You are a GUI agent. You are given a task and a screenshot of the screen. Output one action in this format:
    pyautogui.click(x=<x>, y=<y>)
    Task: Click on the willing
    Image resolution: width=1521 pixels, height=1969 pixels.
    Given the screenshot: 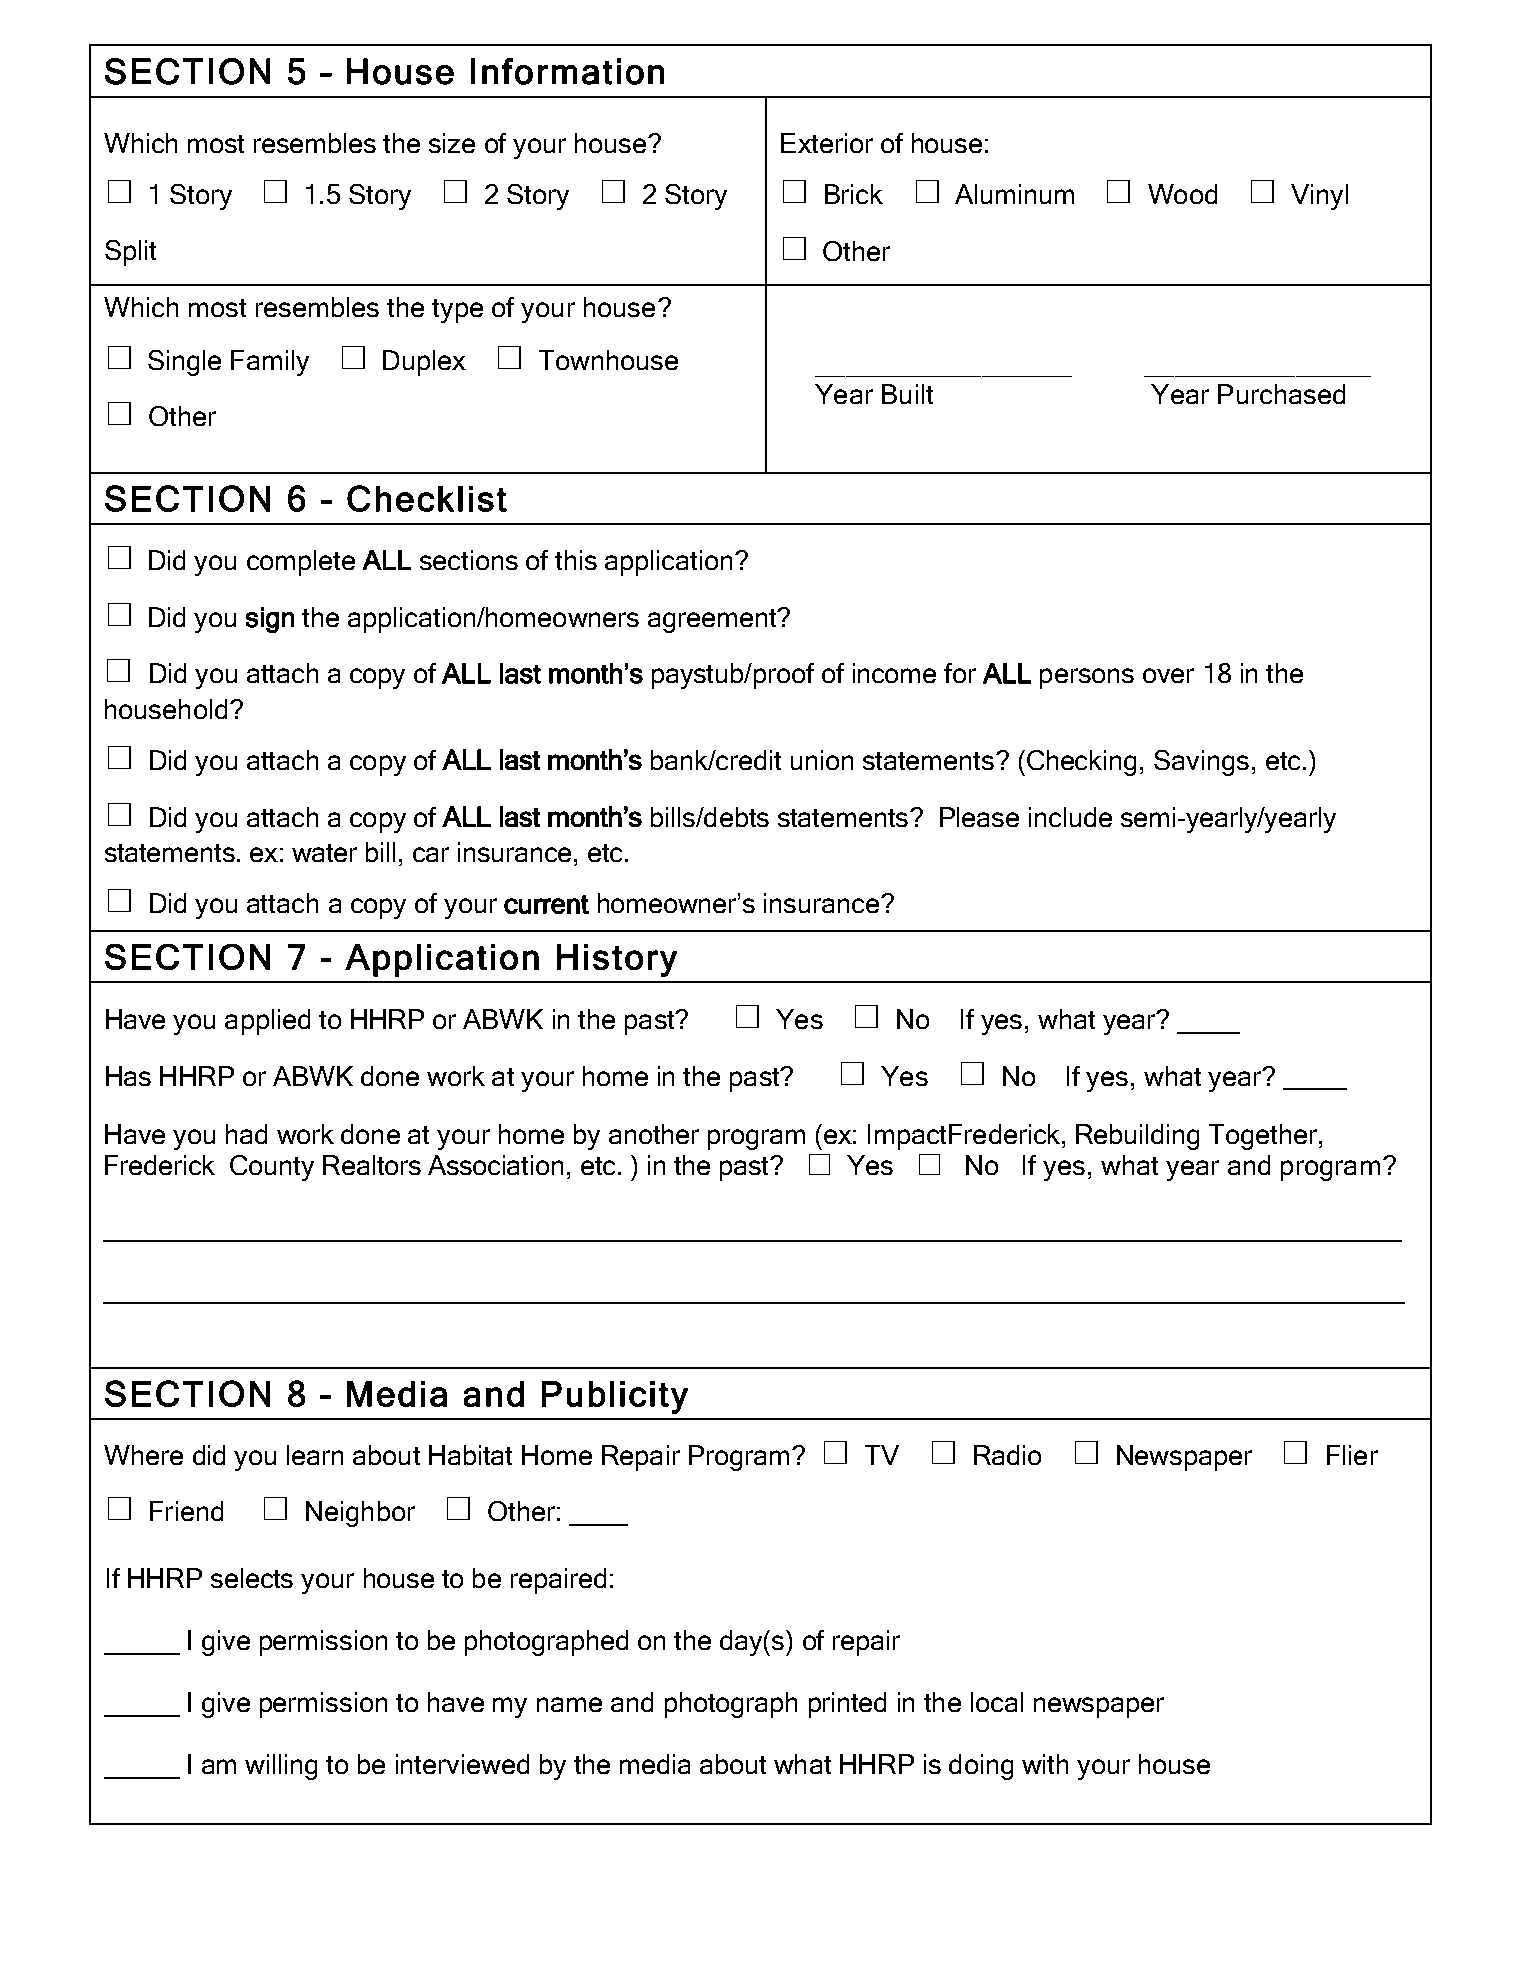 What is the action you would take?
    pyautogui.click(x=281, y=1767)
